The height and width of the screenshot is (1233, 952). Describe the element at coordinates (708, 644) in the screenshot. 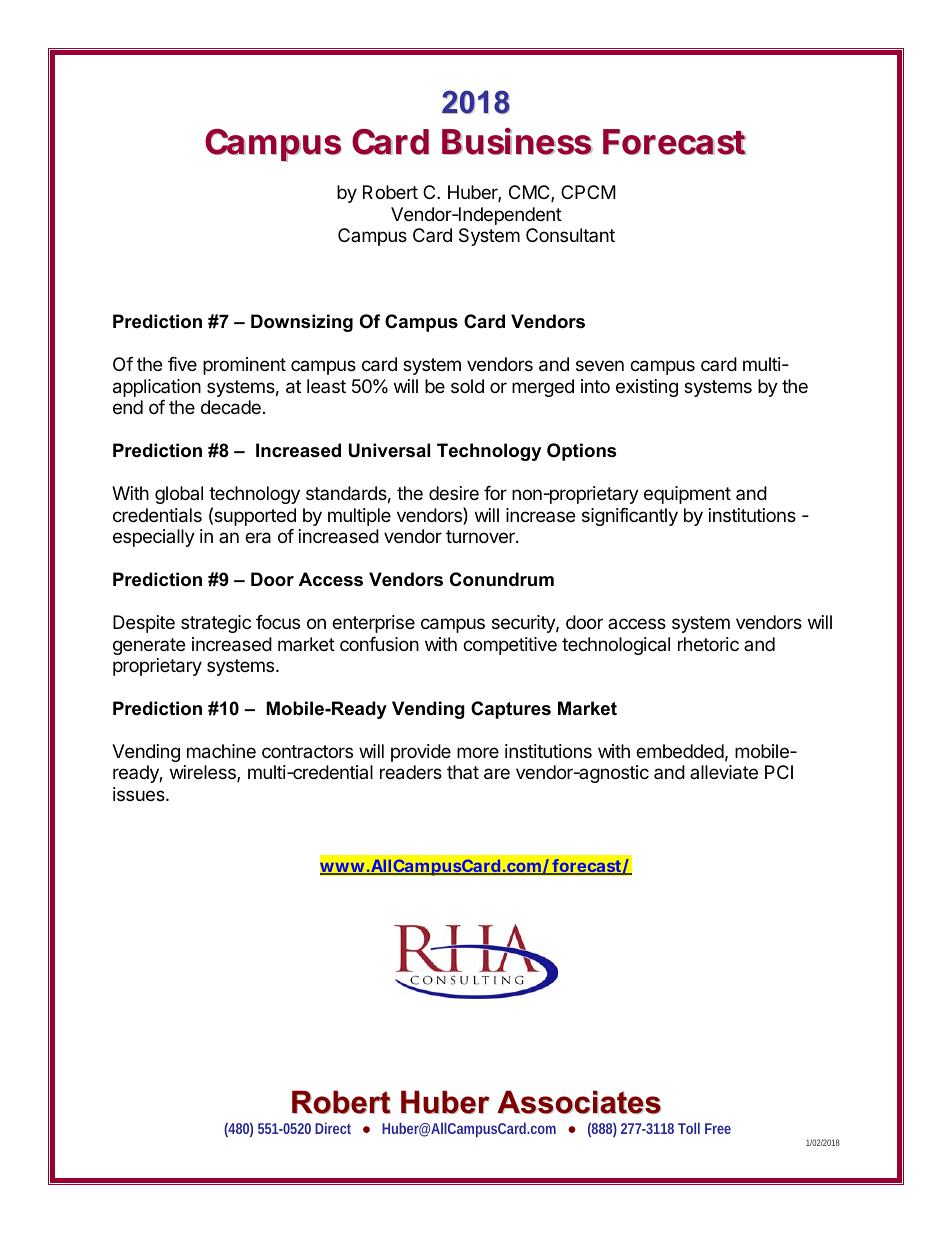

I see `rhetoric` at that location.
